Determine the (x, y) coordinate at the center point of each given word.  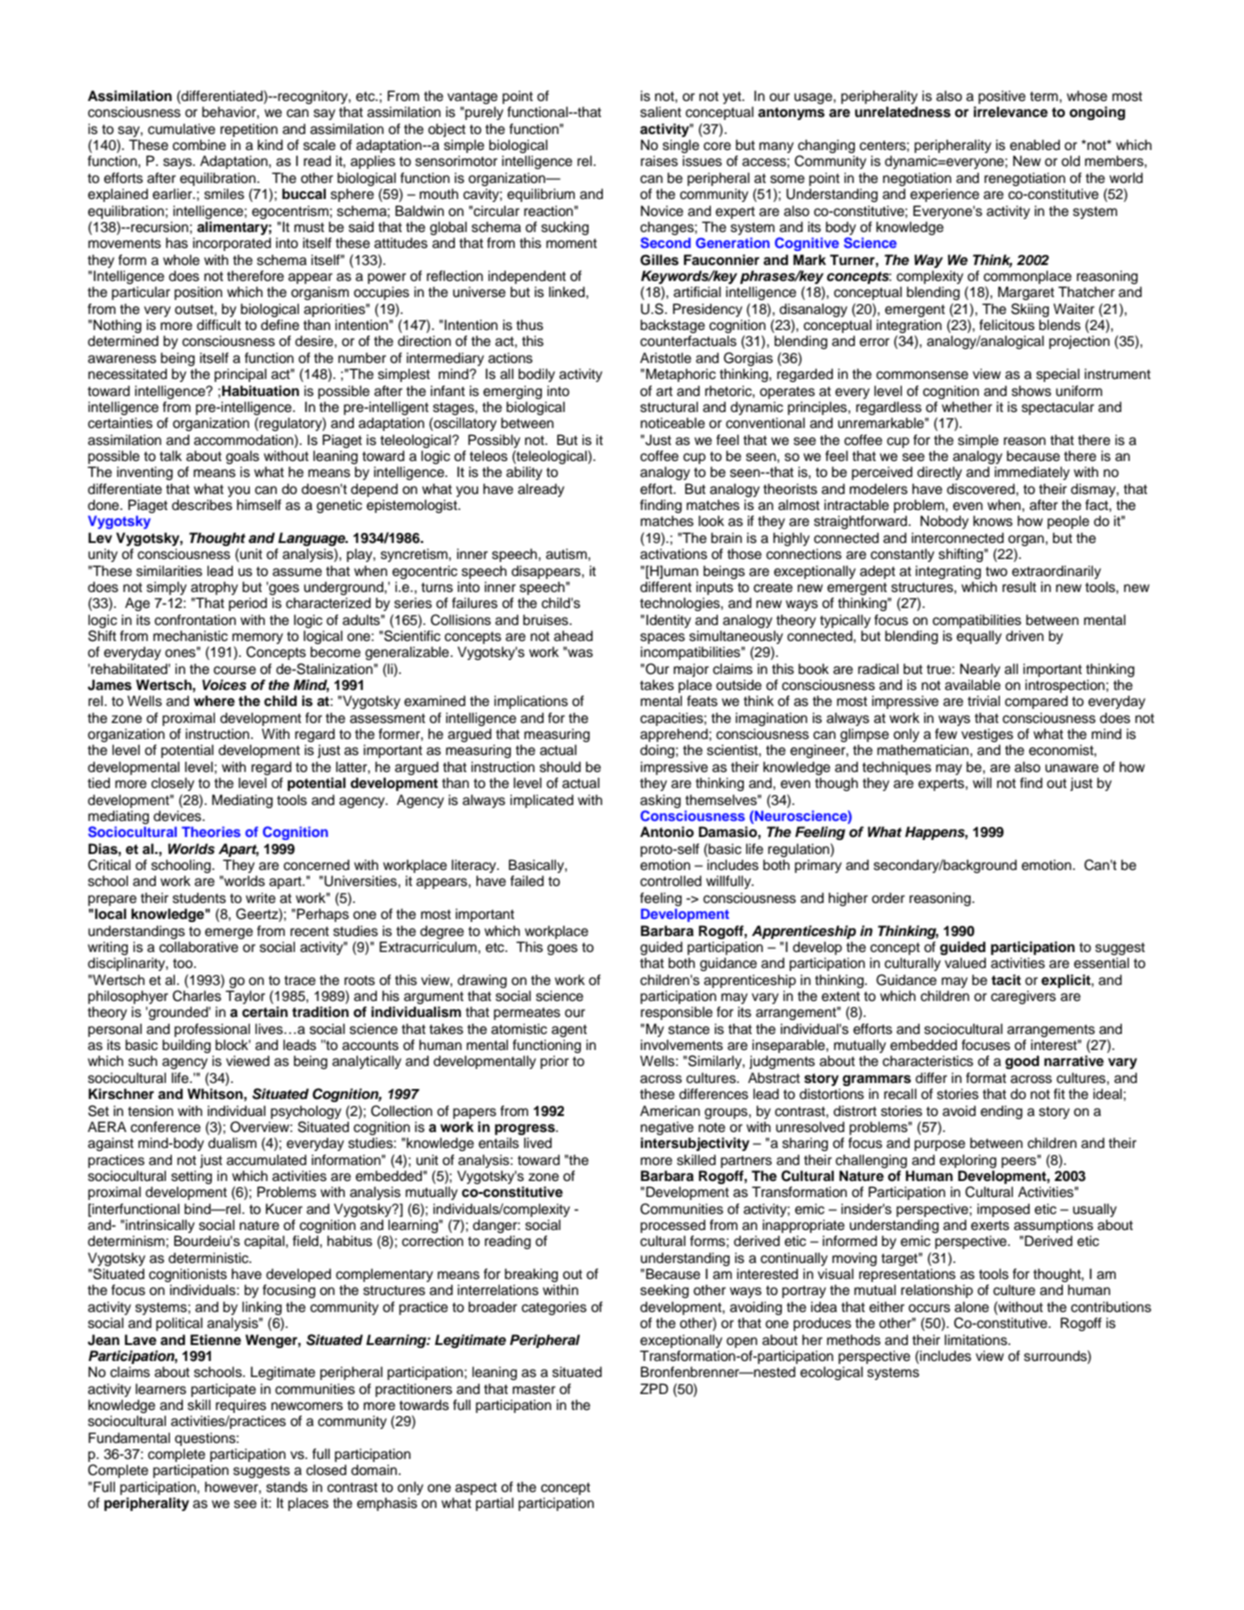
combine (199, 145)
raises (659, 161)
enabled (1035, 145)
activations (673, 554)
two (997, 571)
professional (212, 1030)
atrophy (214, 588)
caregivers (1023, 997)
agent (569, 1031)
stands (287, 1487)
